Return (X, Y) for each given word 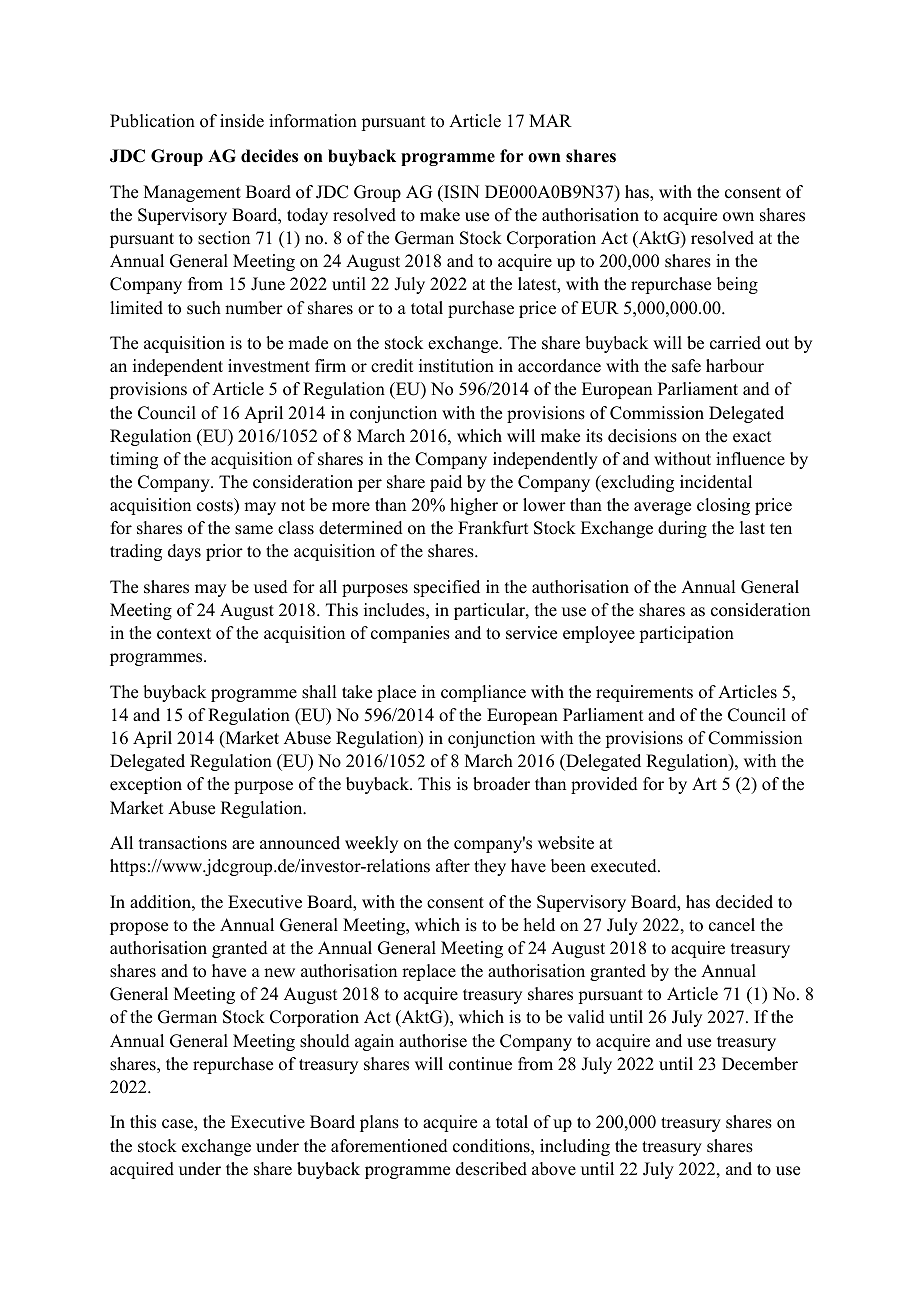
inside (242, 121)
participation (687, 634)
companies (410, 634)
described (491, 1169)
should (325, 1041)
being (737, 285)
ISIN (460, 192)
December (760, 1064)
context (184, 634)
